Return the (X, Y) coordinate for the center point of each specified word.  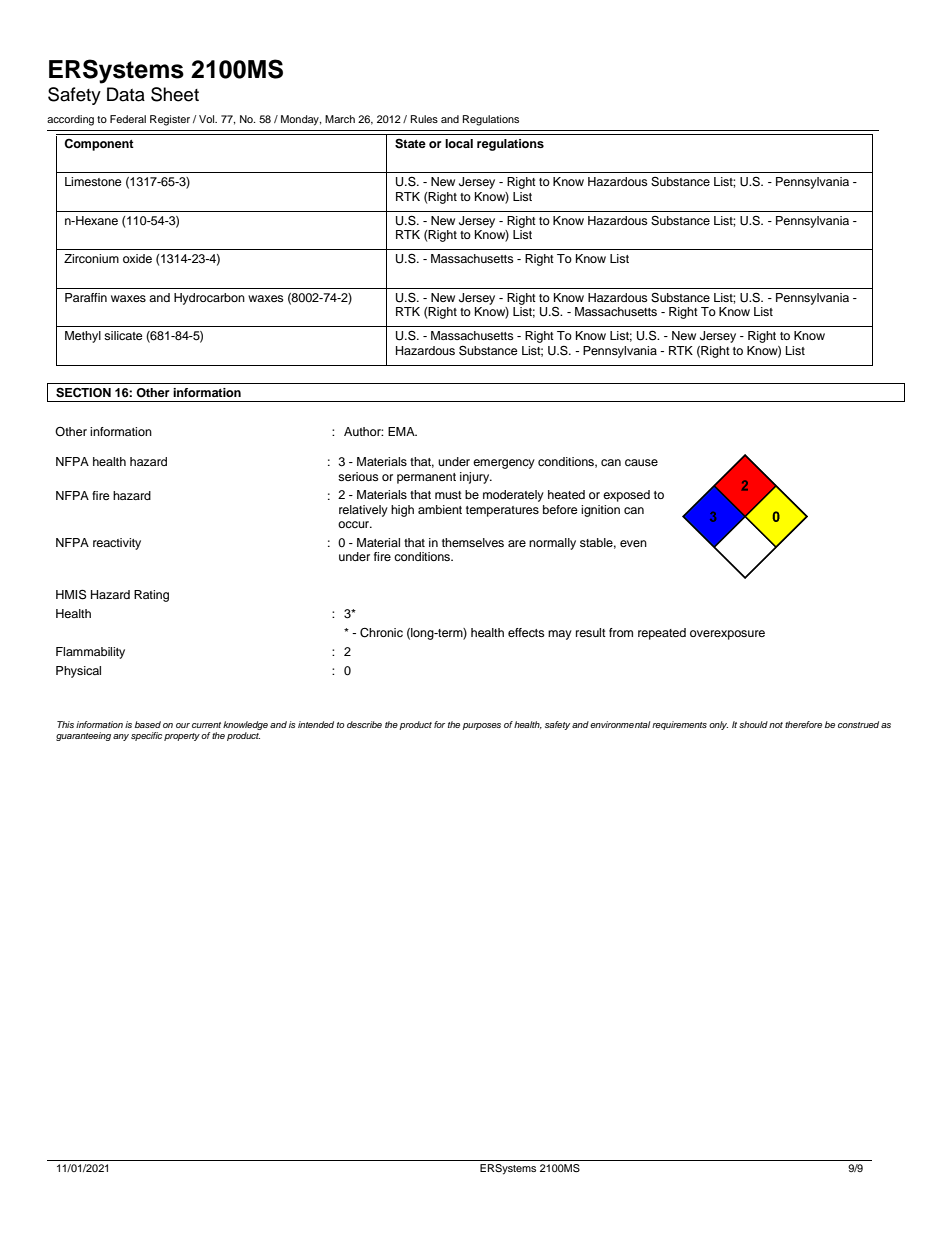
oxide (137, 258)
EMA (402, 431)
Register (170, 120)
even (633, 543)
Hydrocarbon (209, 299)
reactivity (117, 544)
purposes (481, 726)
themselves (473, 542)
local (459, 143)
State (410, 144)
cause (641, 462)
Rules (424, 119)
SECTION (83, 393)
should (753, 724)
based (148, 724)
